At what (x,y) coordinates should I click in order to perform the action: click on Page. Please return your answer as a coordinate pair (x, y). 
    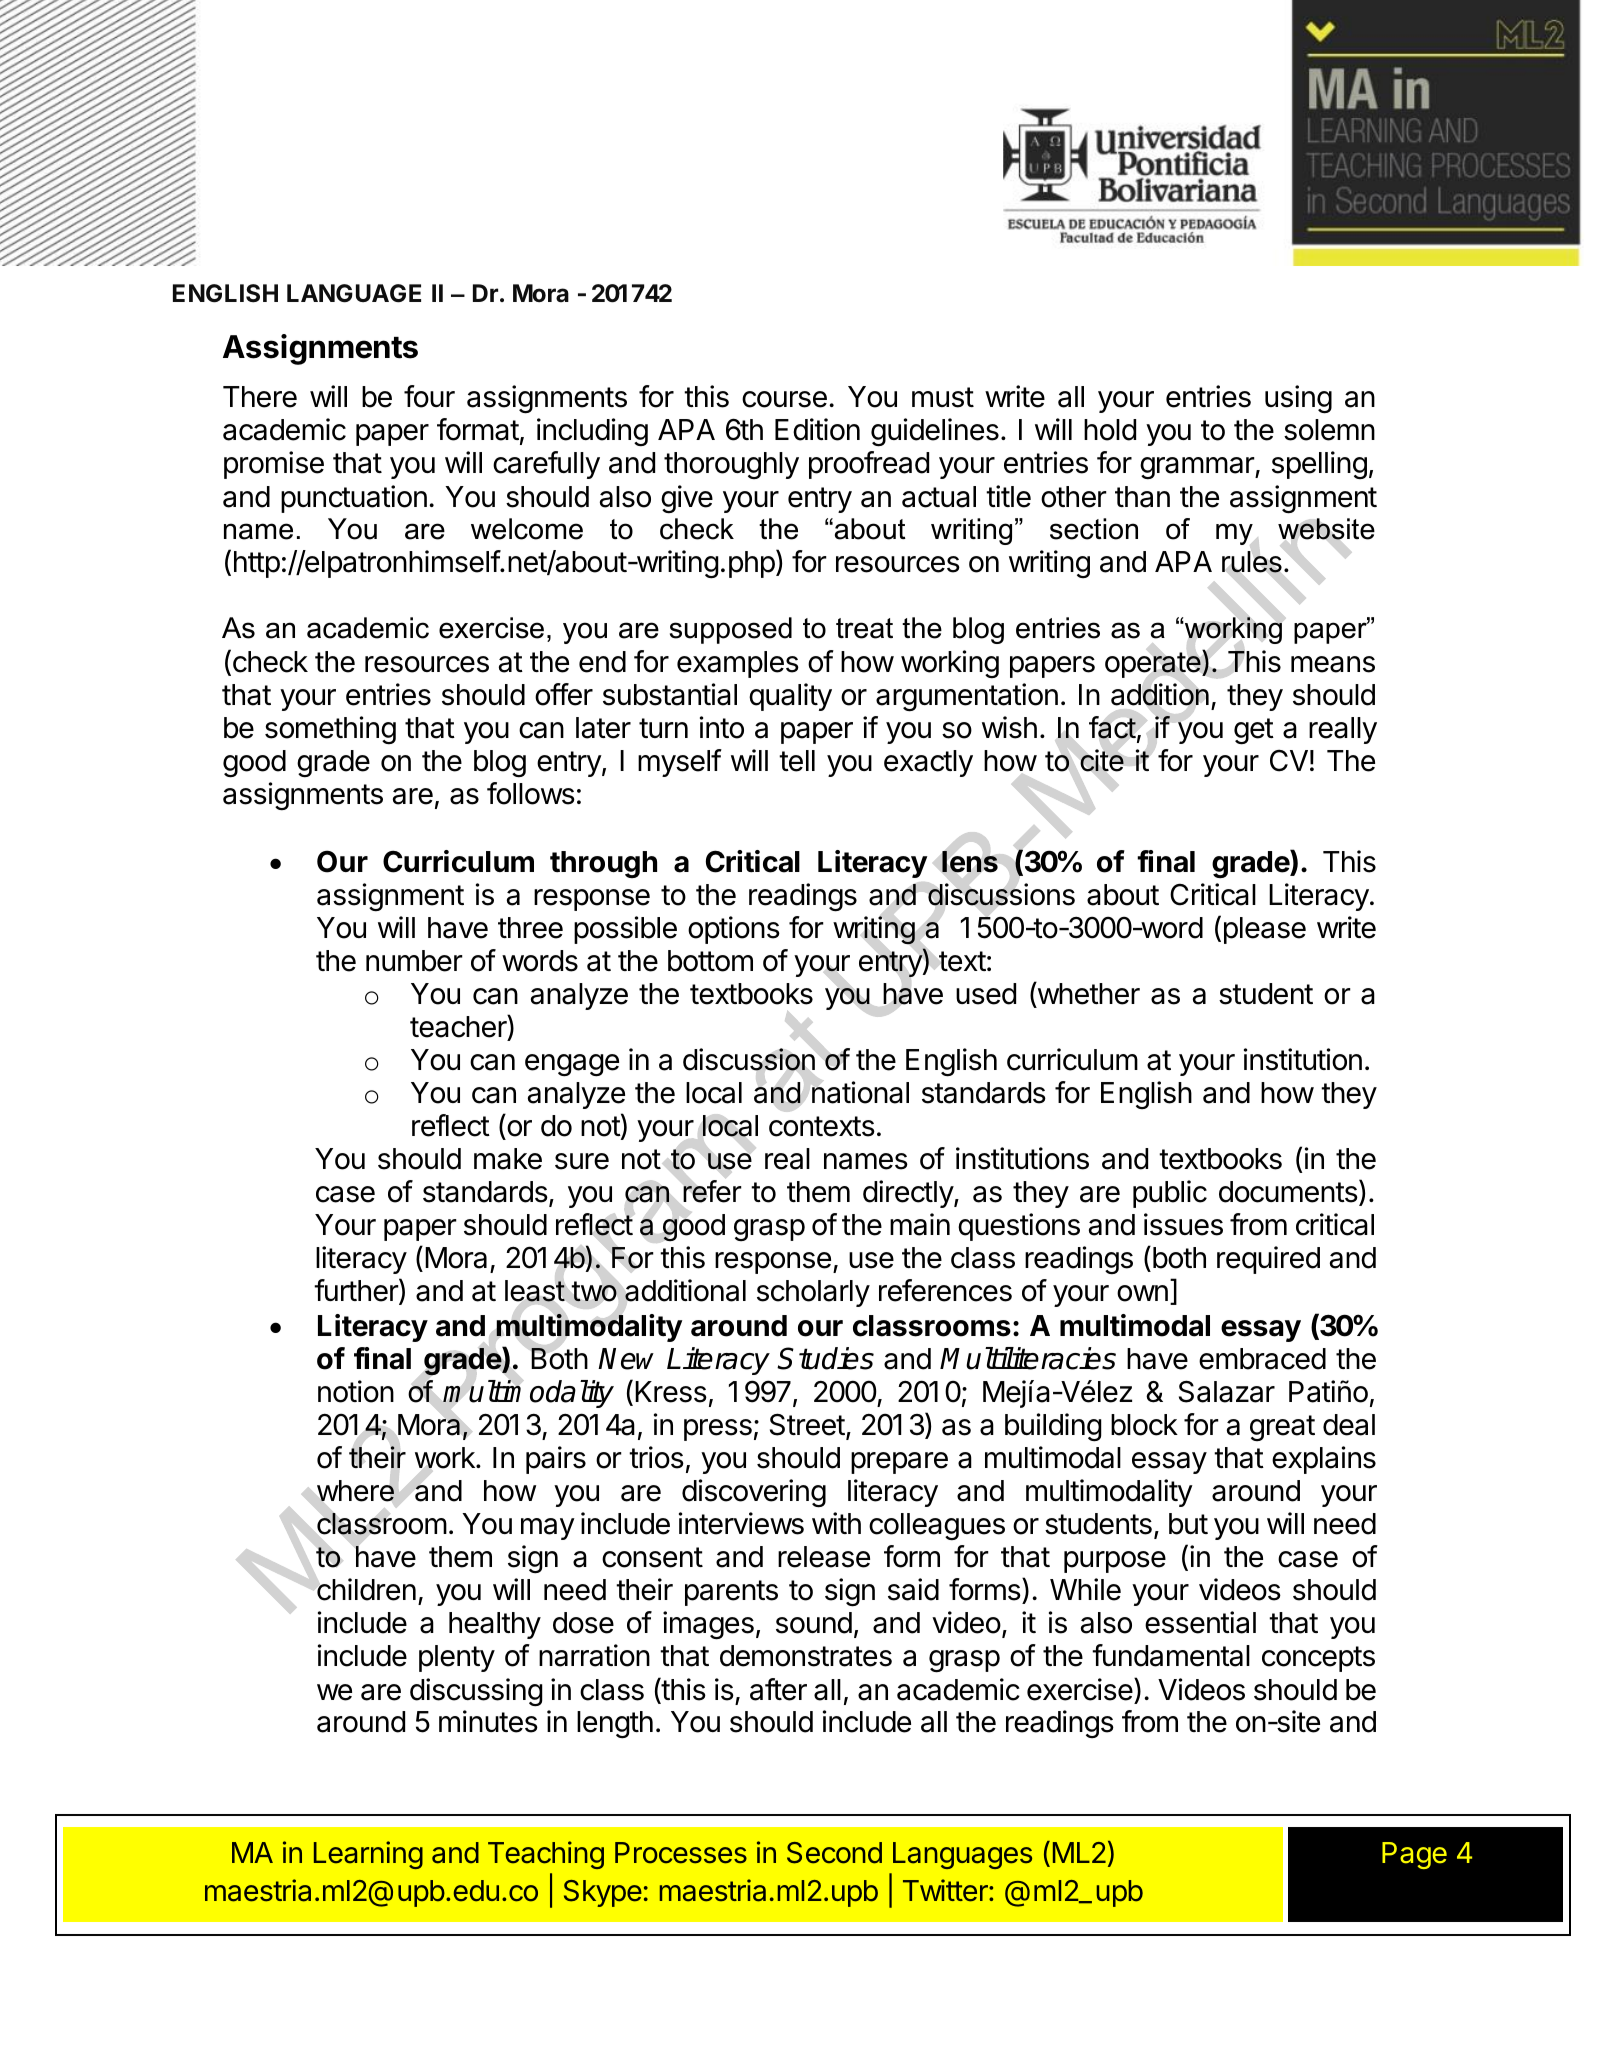
    Looking at the image, I should click on (1414, 1855).
